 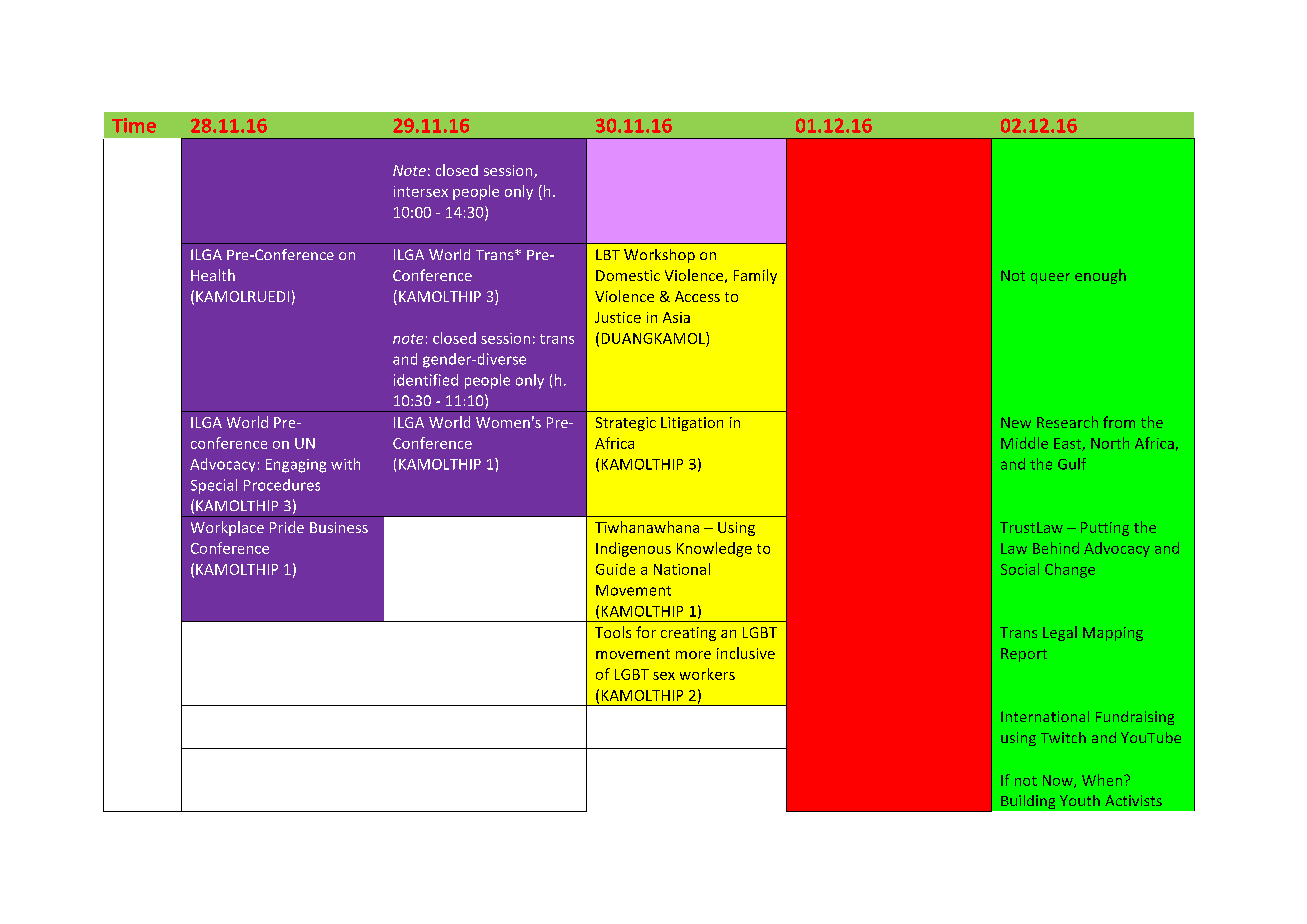 I want to click on Workplace, so click(x=227, y=528).
